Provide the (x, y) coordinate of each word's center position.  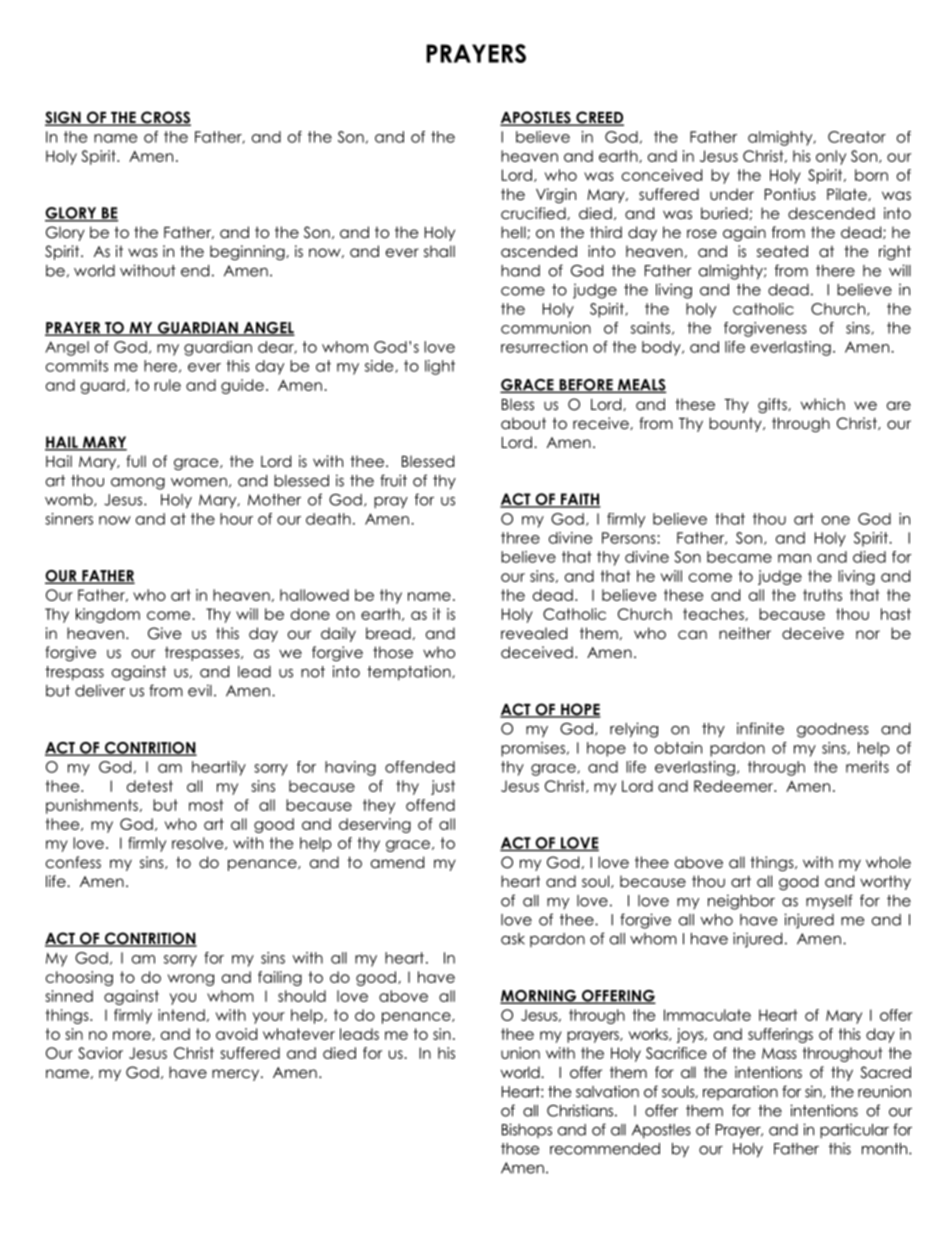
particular (854, 1131)
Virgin (556, 195)
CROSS (165, 118)
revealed (534, 633)
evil (200, 690)
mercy (237, 1075)
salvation (607, 1091)
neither (745, 633)
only (831, 157)
